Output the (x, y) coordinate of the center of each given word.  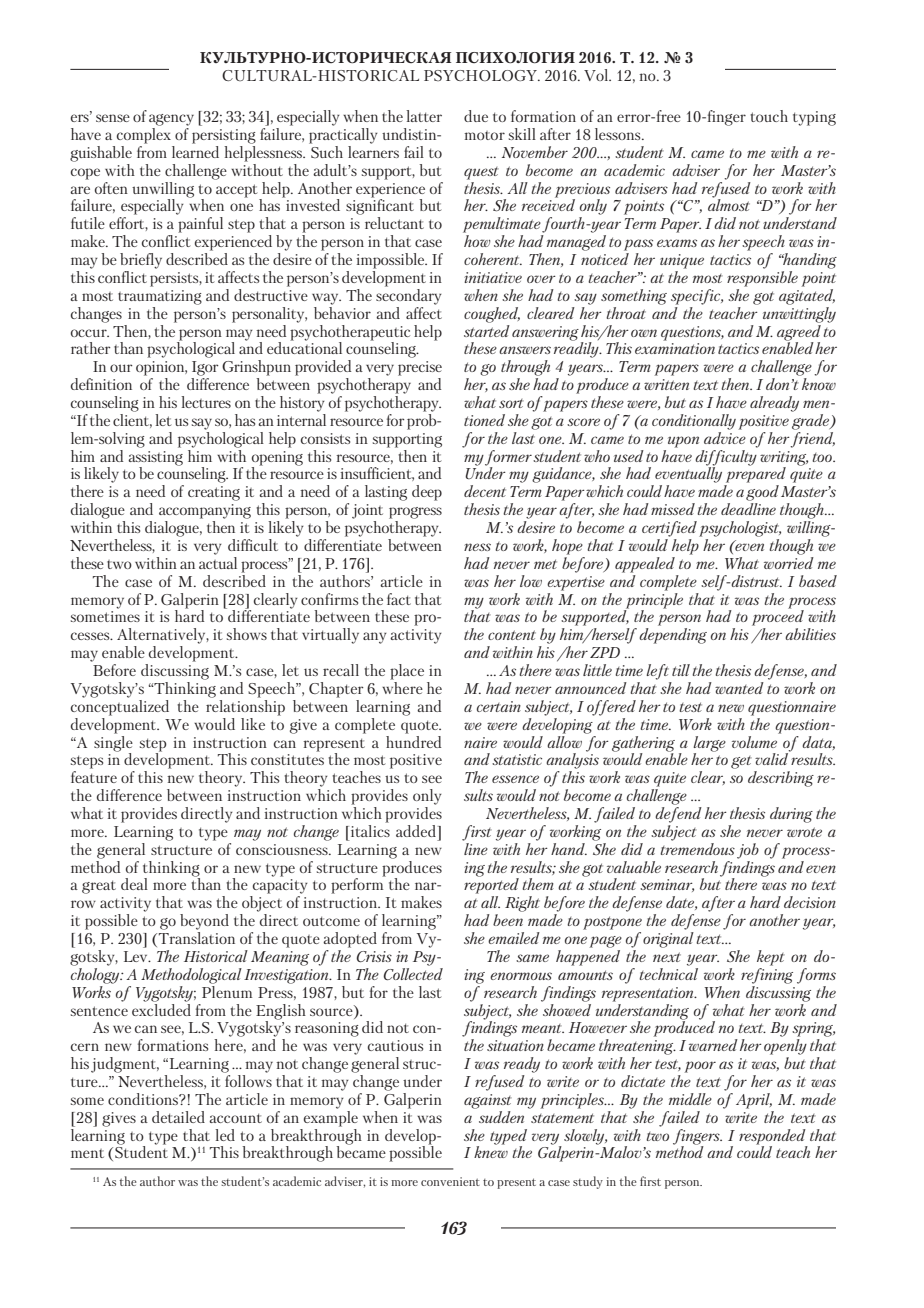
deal (134, 884)
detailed (178, 1117)
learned (195, 150)
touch (769, 116)
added (416, 831)
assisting (155, 459)
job (748, 851)
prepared (756, 474)
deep (427, 493)
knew (491, 1151)
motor (484, 135)
